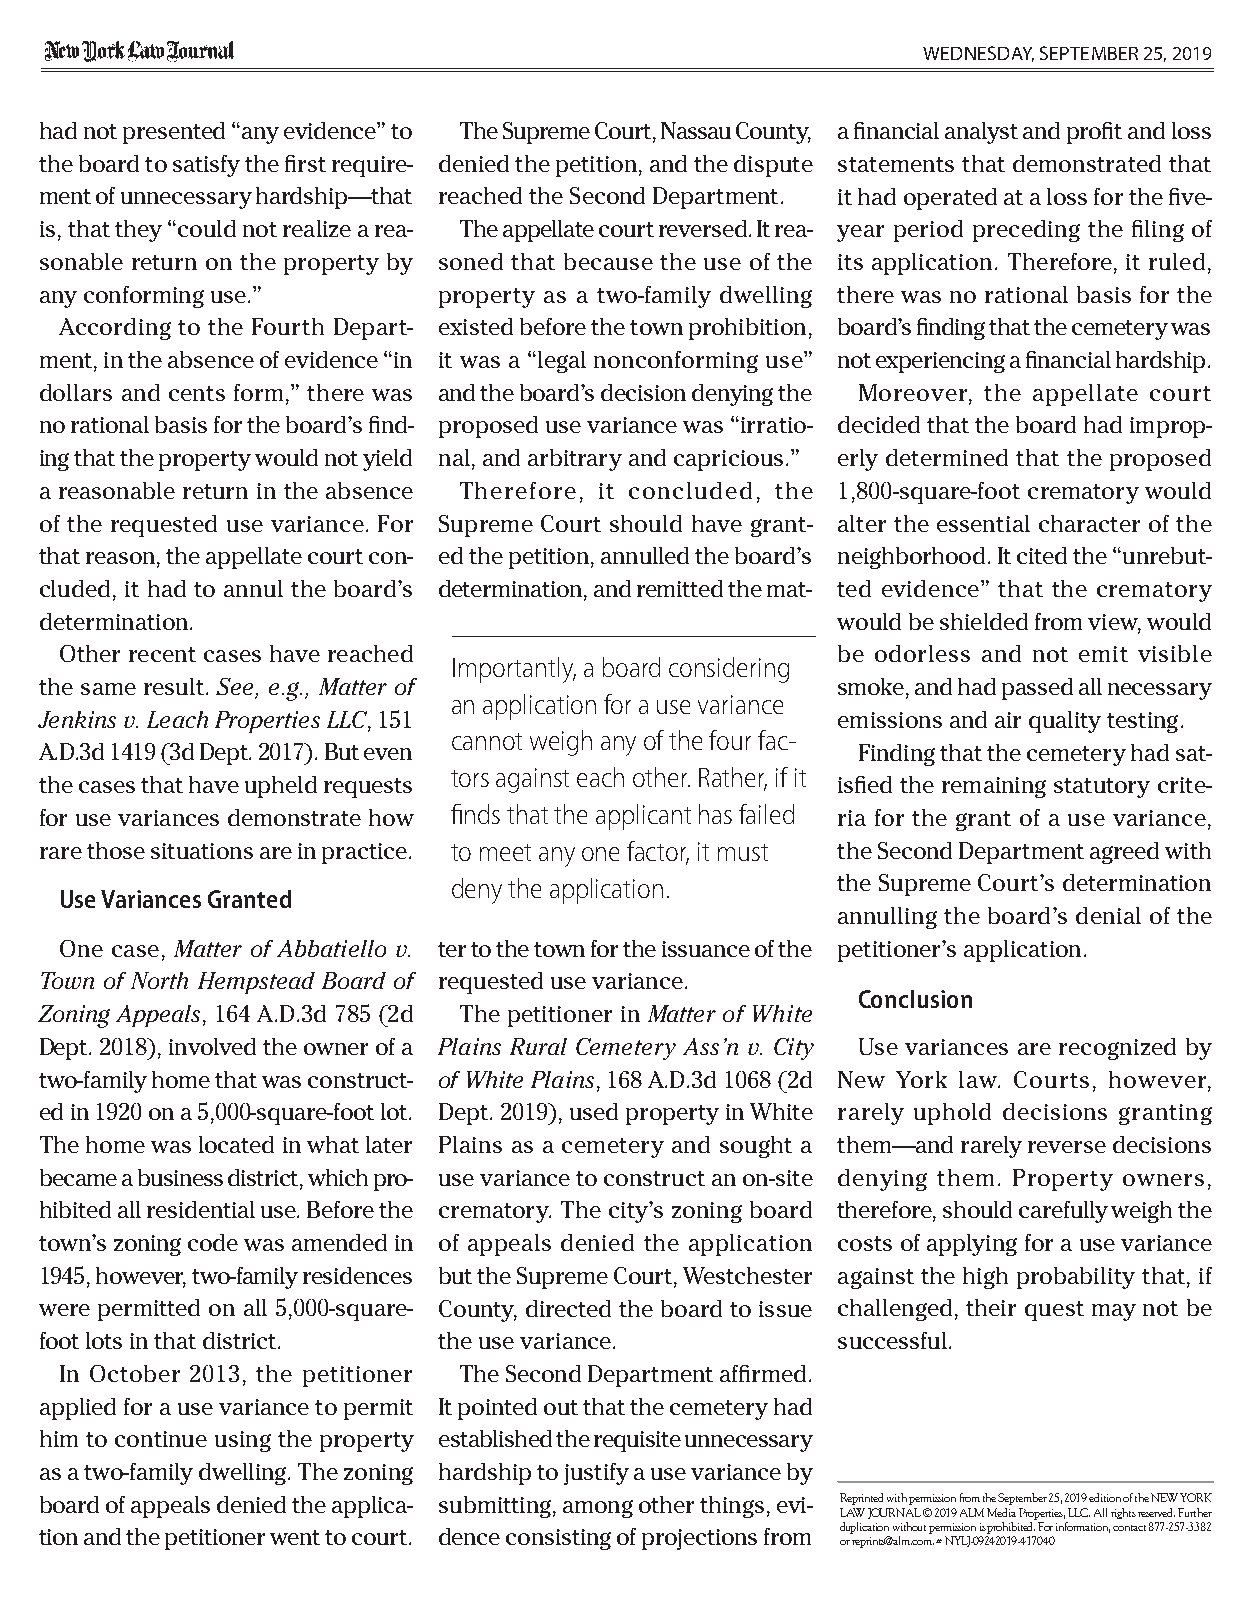  Describe the element at coordinates (236, 1144) in the screenshot. I see `located` at that location.
